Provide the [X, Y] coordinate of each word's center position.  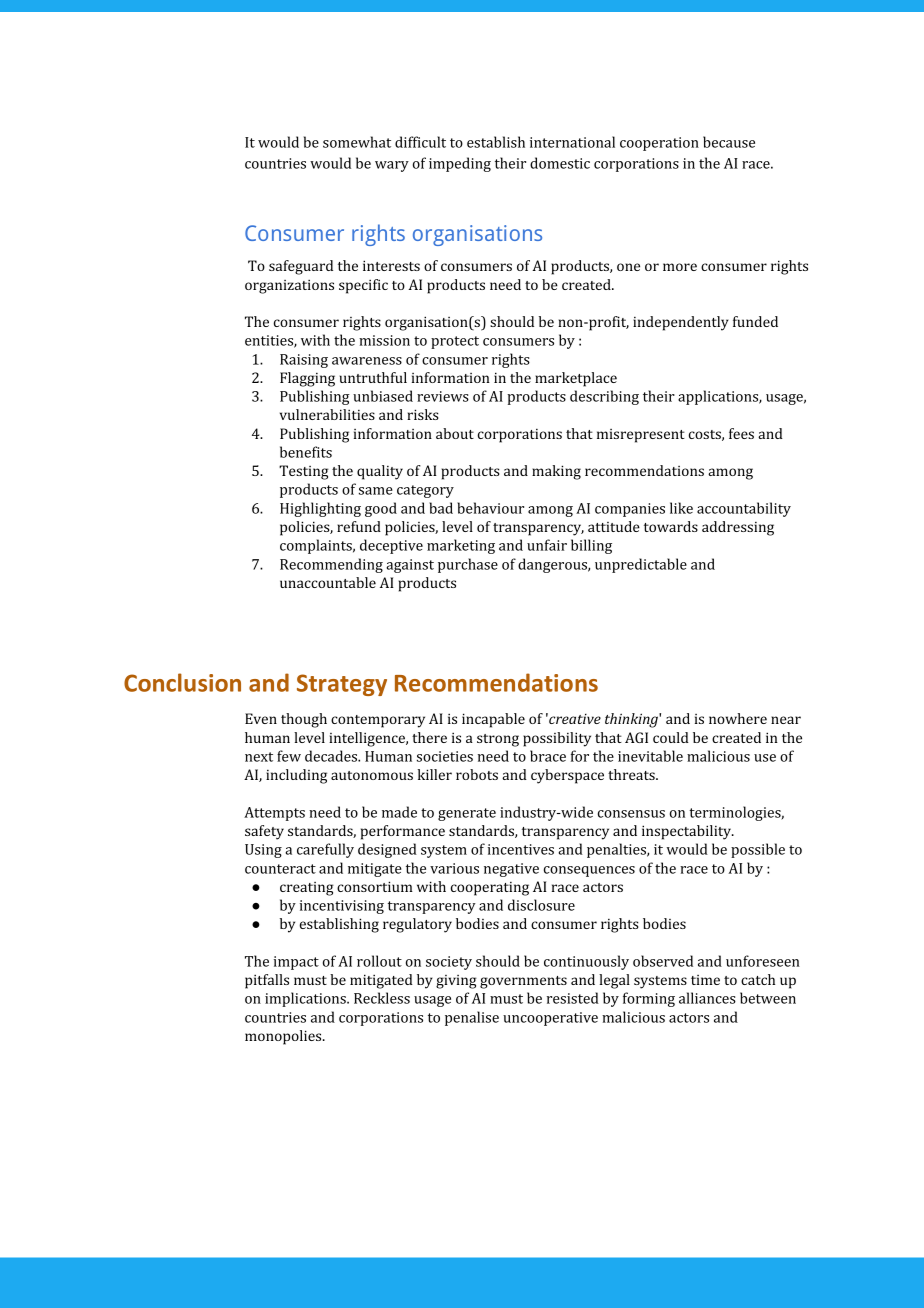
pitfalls [267, 981]
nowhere [738, 718]
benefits [306, 452]
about [455, 433]
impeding [460, 164]
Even [261, 718]
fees [741, 433]
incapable [493, 720]
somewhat [357, 142]
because [729, 142]
